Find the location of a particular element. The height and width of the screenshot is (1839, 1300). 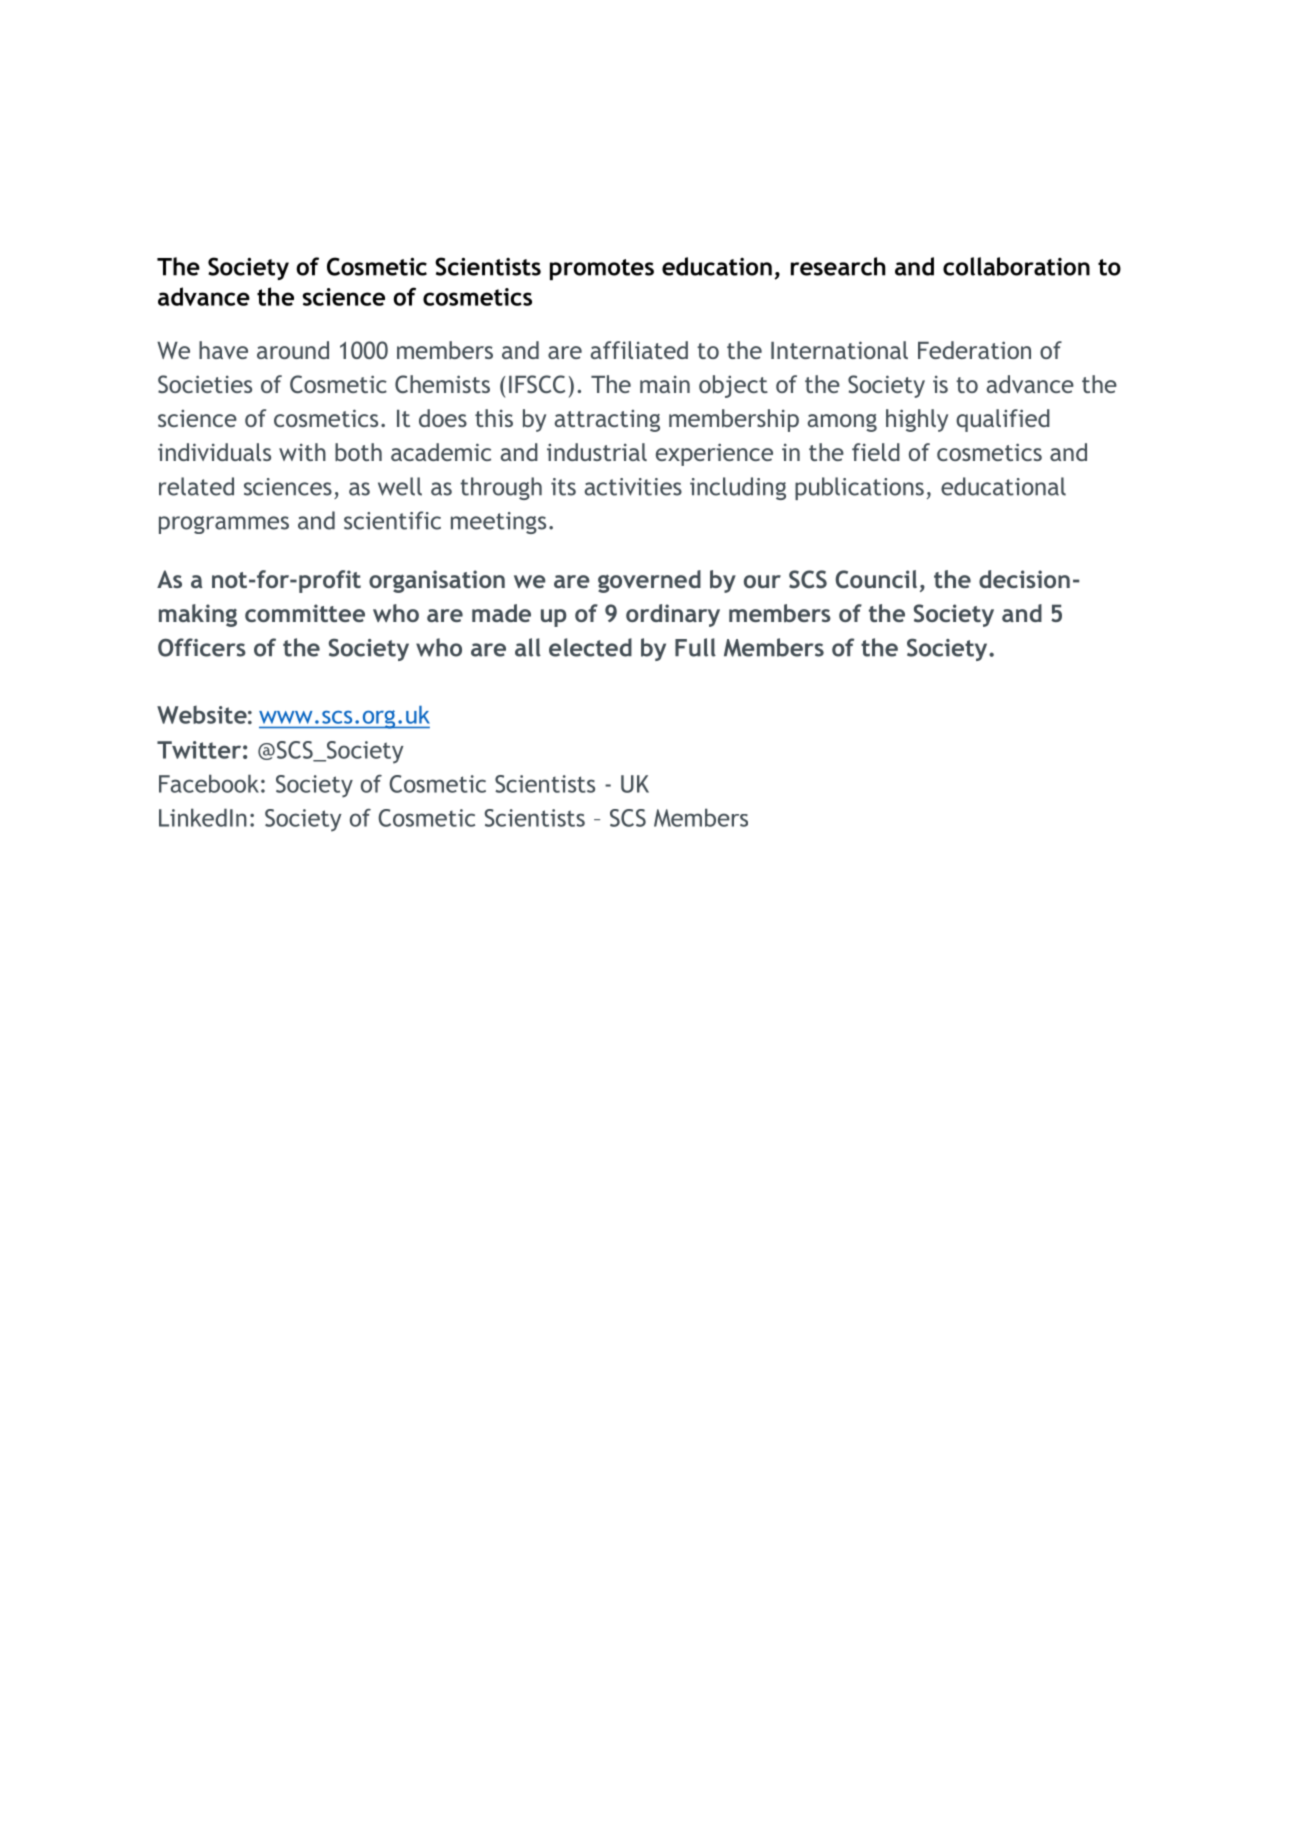

Facebook is located at coordinates (209, 783).
